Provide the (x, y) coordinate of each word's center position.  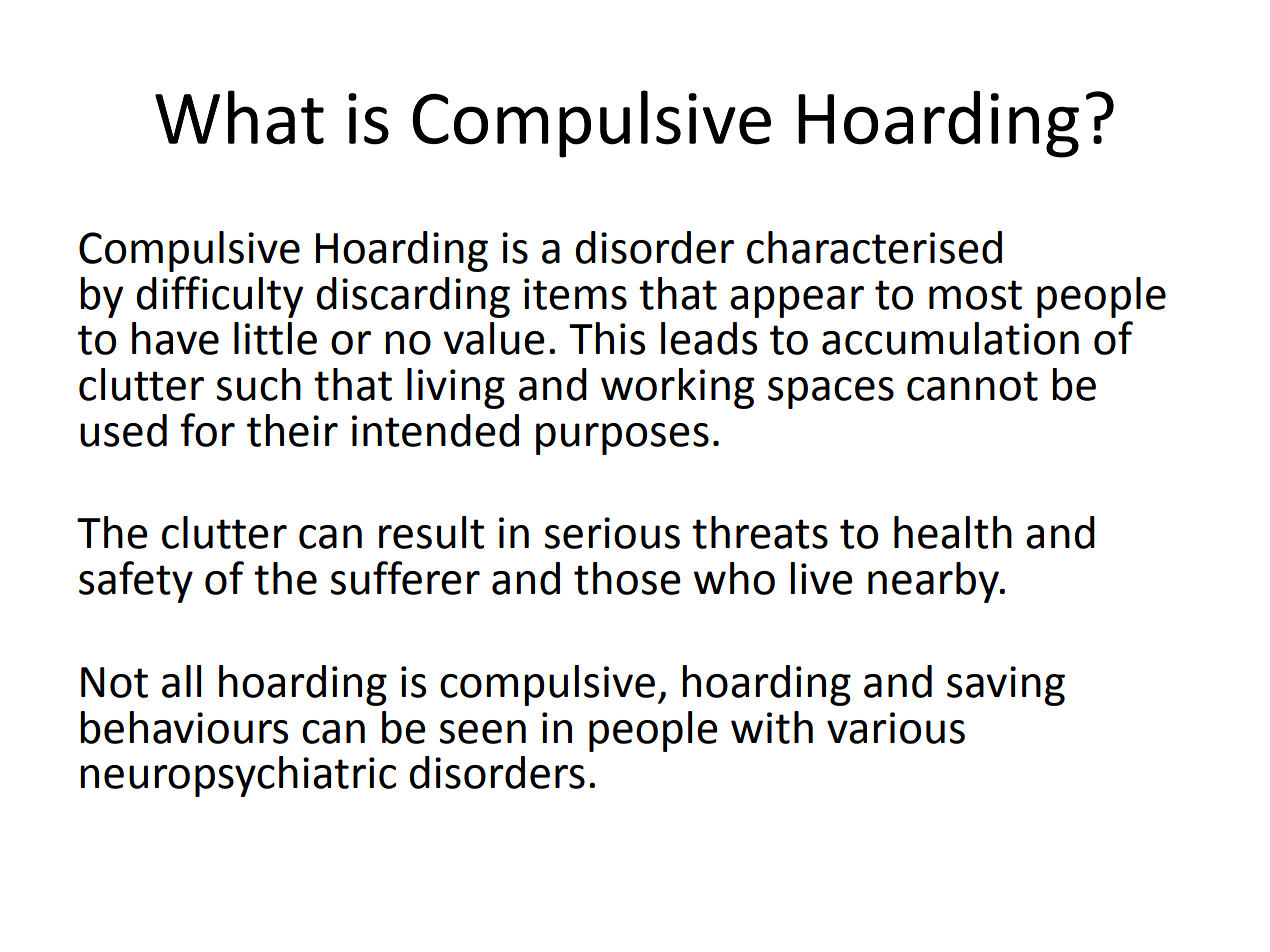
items (575, 294)
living (456, 388)
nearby (934, 582)
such (258, 384)
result (432, 532)
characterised (874, 247)
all (181, 681)
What (239, 117)
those (627, 578)
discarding (413, 297)
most (975, 295)
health (953, 532)
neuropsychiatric (238, 776)
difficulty (219, 297)
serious (612, 533)
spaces (831, 393)
